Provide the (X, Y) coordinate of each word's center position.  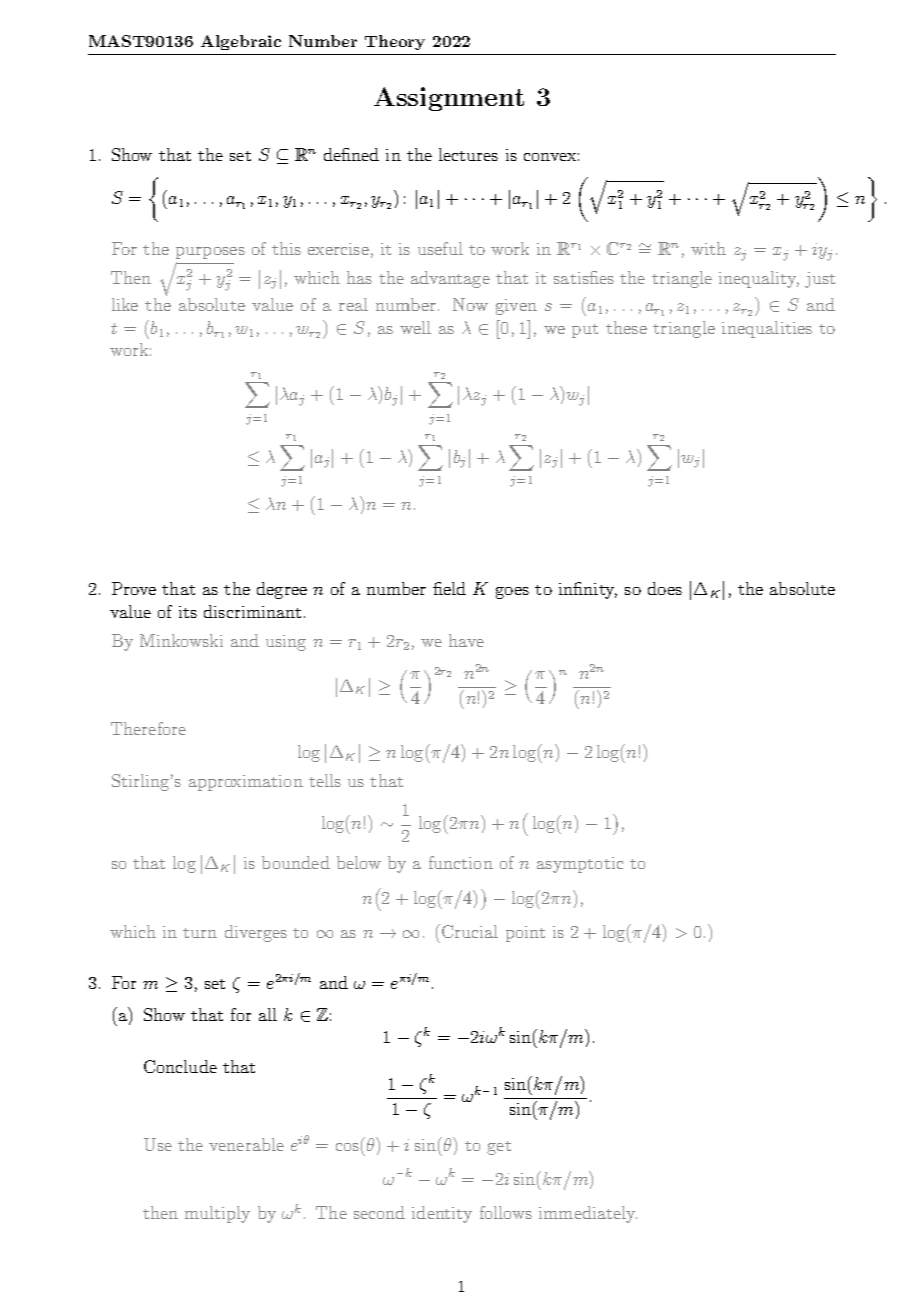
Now (470, 304)
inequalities (767, 329)
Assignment (449, 99)
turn (200, 933)
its (188, 612)
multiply (217, 1214)
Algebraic (241, 42)
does (665, 588)
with (708, 248)
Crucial (470, 931)
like (125, 304)
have (466, 640)
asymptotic (580, 865)
